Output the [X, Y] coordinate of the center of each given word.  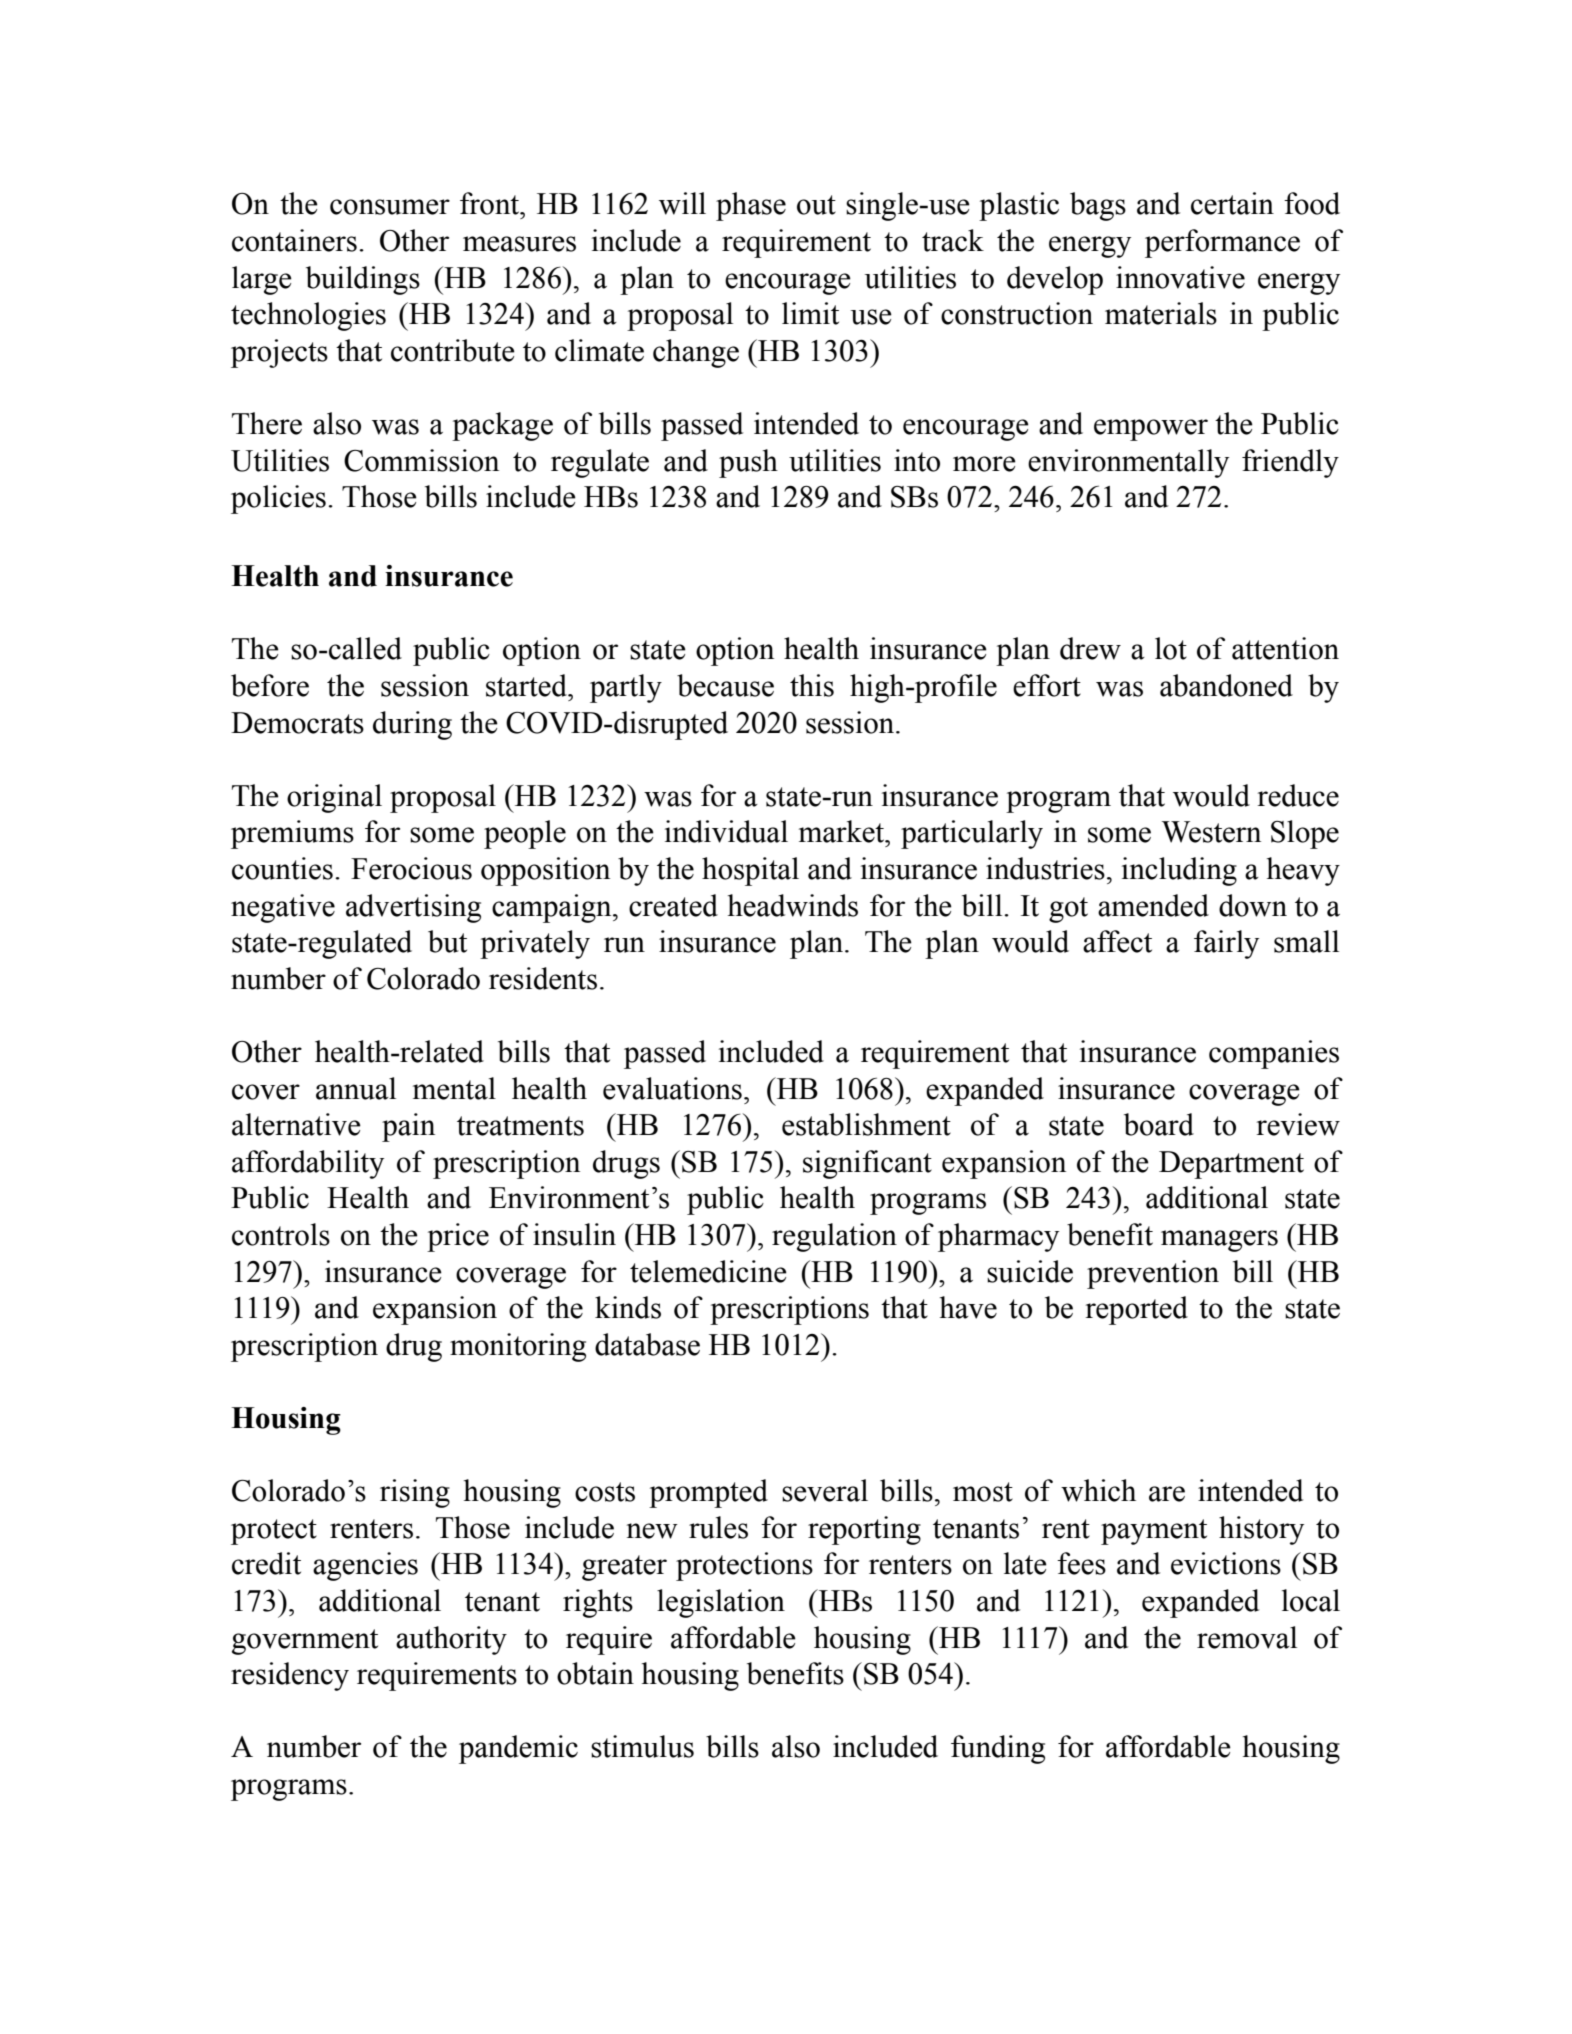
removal [1247, 1637]
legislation [721, 1603]
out [816, 205]
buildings [363, 280]
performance [1222, 243]
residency [290, 1676]
